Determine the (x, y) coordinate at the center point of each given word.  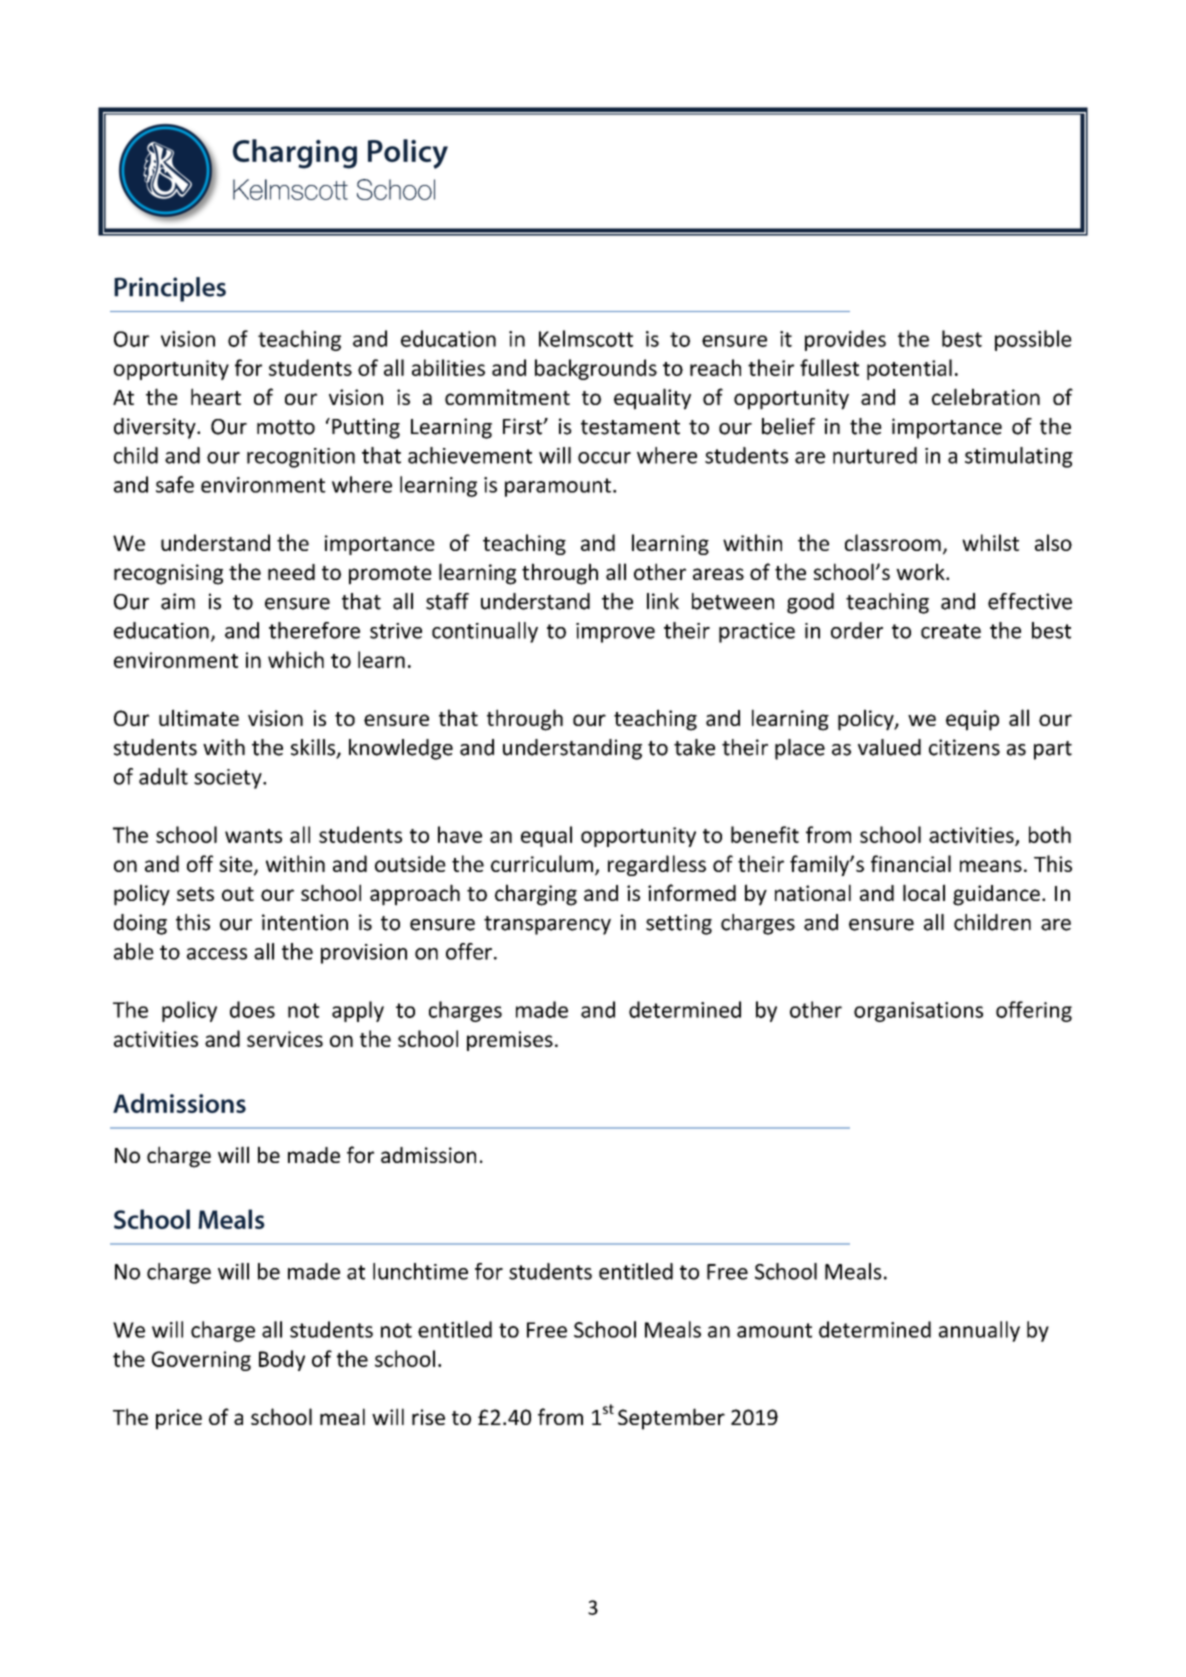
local (924, 892)
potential (909, 369)
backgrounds (596, 369)
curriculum (542, 863)
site (237, 865)
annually (979, 1331)
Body (282, 1360)
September (671, 1419)
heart (216, 396)
